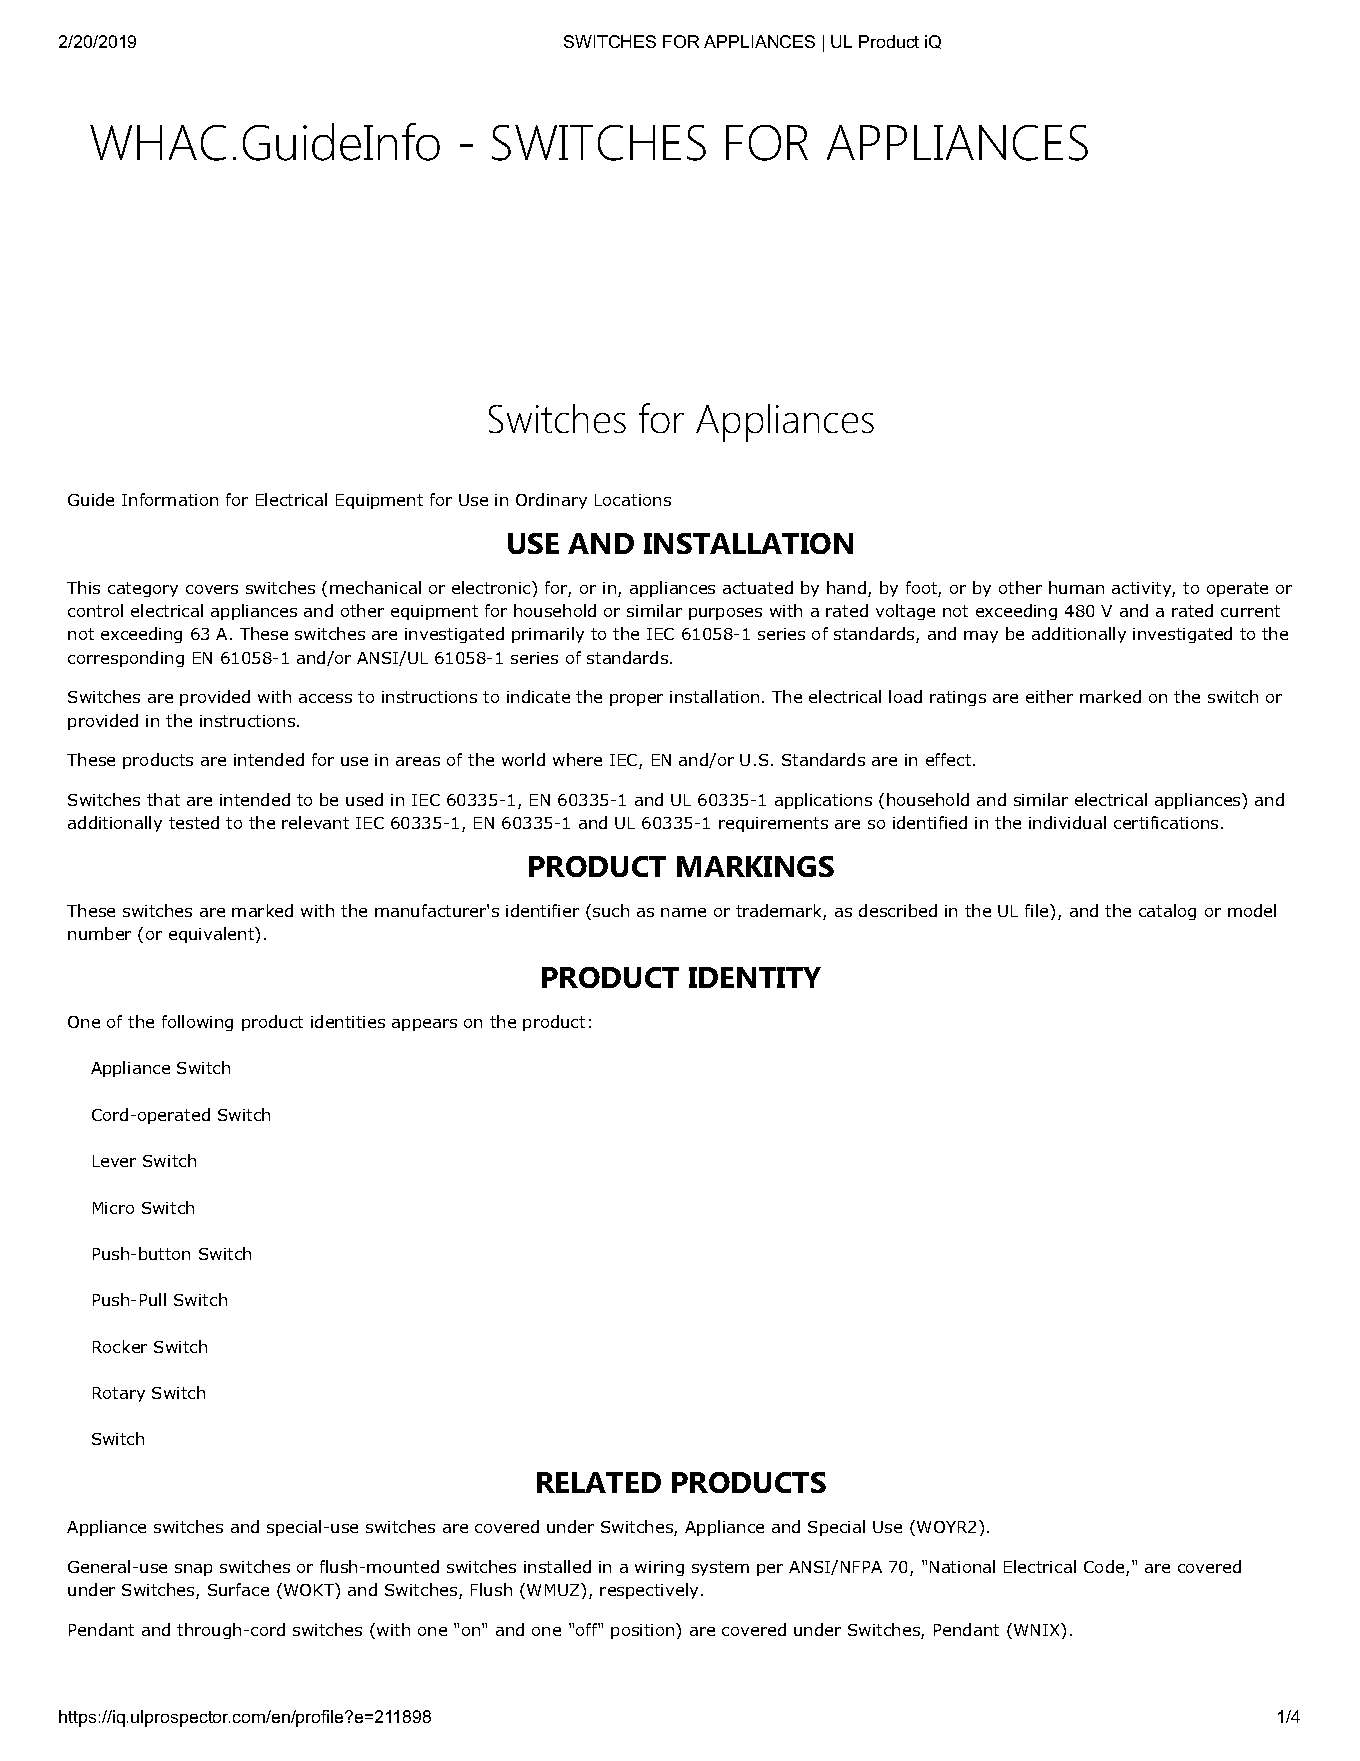  I want to click on respectively, so click(649, 1591).
